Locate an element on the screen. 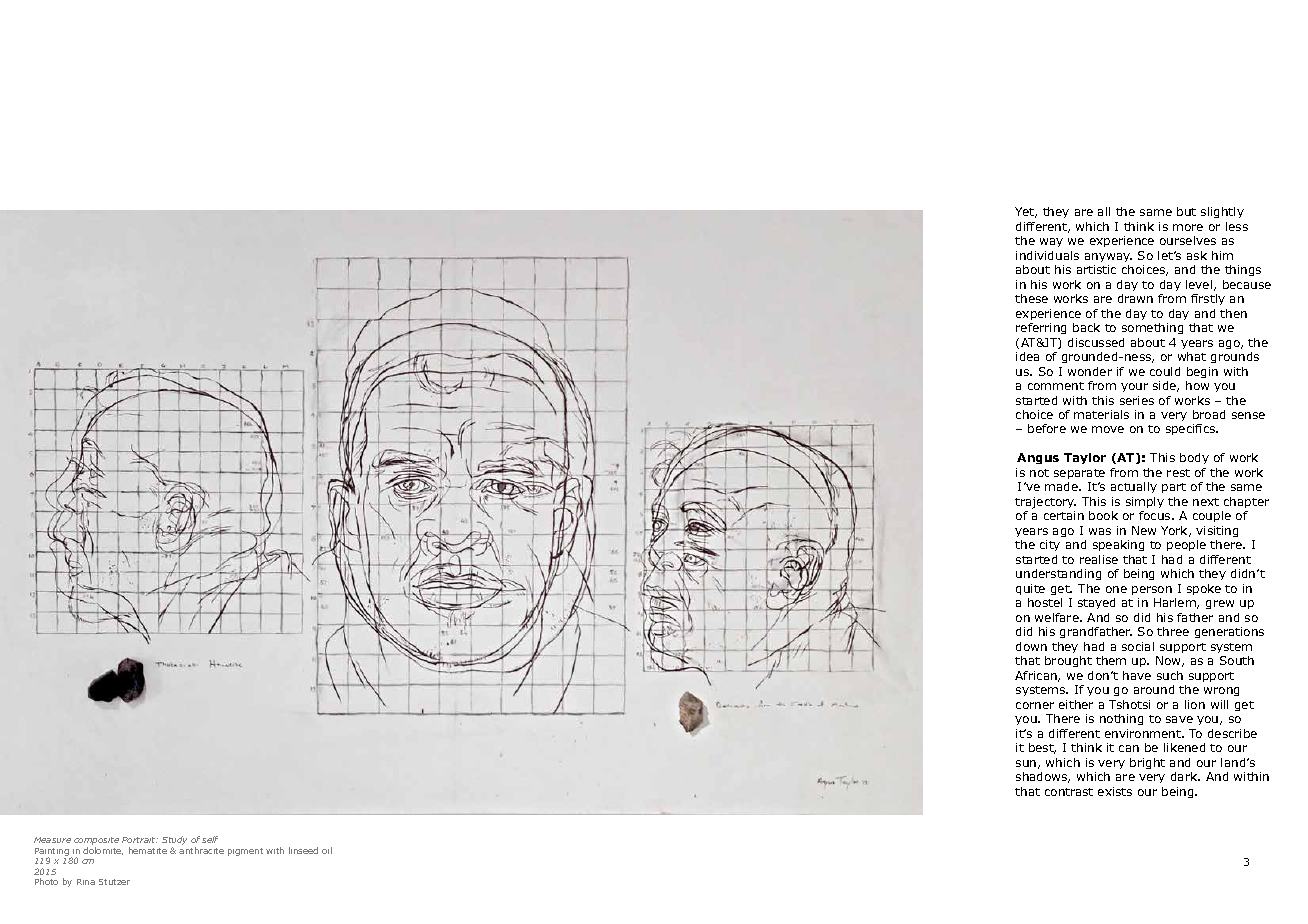 The image size is (1308, 924). down is located at coordinates (1031, 646).
